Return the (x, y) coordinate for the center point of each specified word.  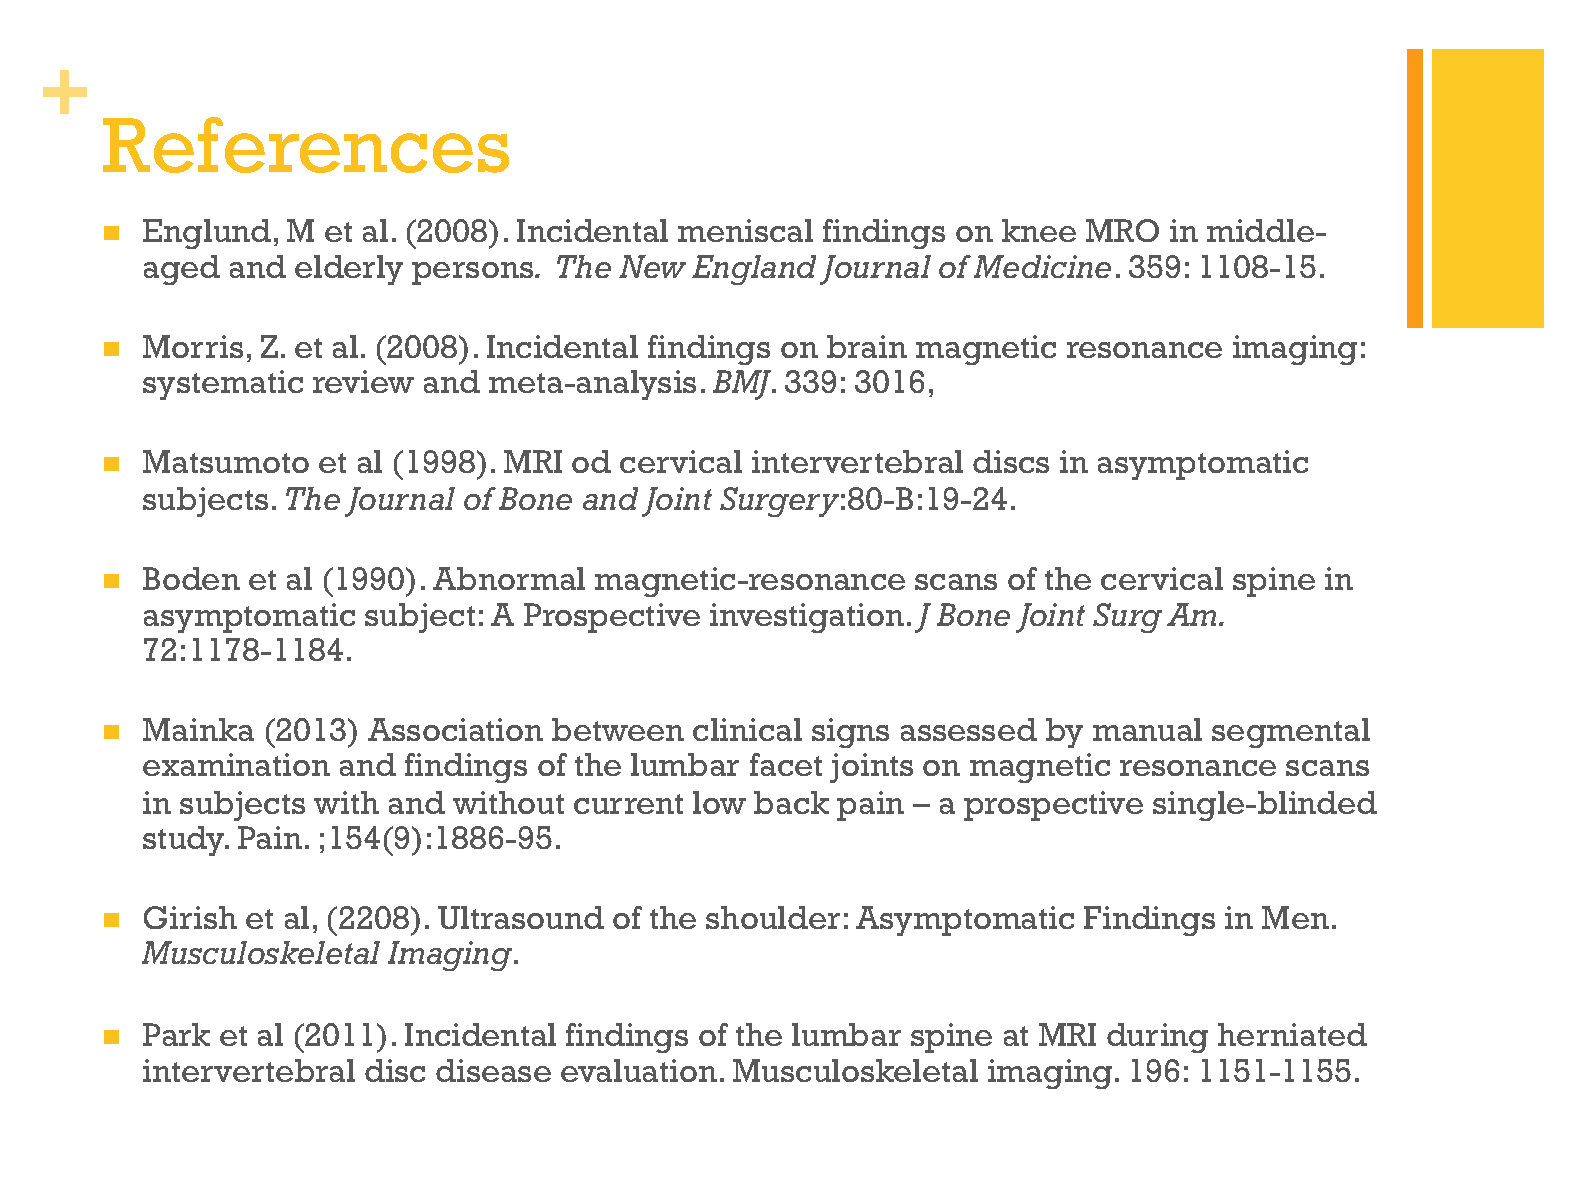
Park (176, 1034)
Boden (191, 578)
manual (1147, 729)
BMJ (743, 385)
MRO (1122, 230)
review (363, 381)
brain (867, 346)
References (306, 145)
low (719, 802)
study (185, 841)
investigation (807, 618)
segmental (1291, 733)
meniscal (745, 230)
